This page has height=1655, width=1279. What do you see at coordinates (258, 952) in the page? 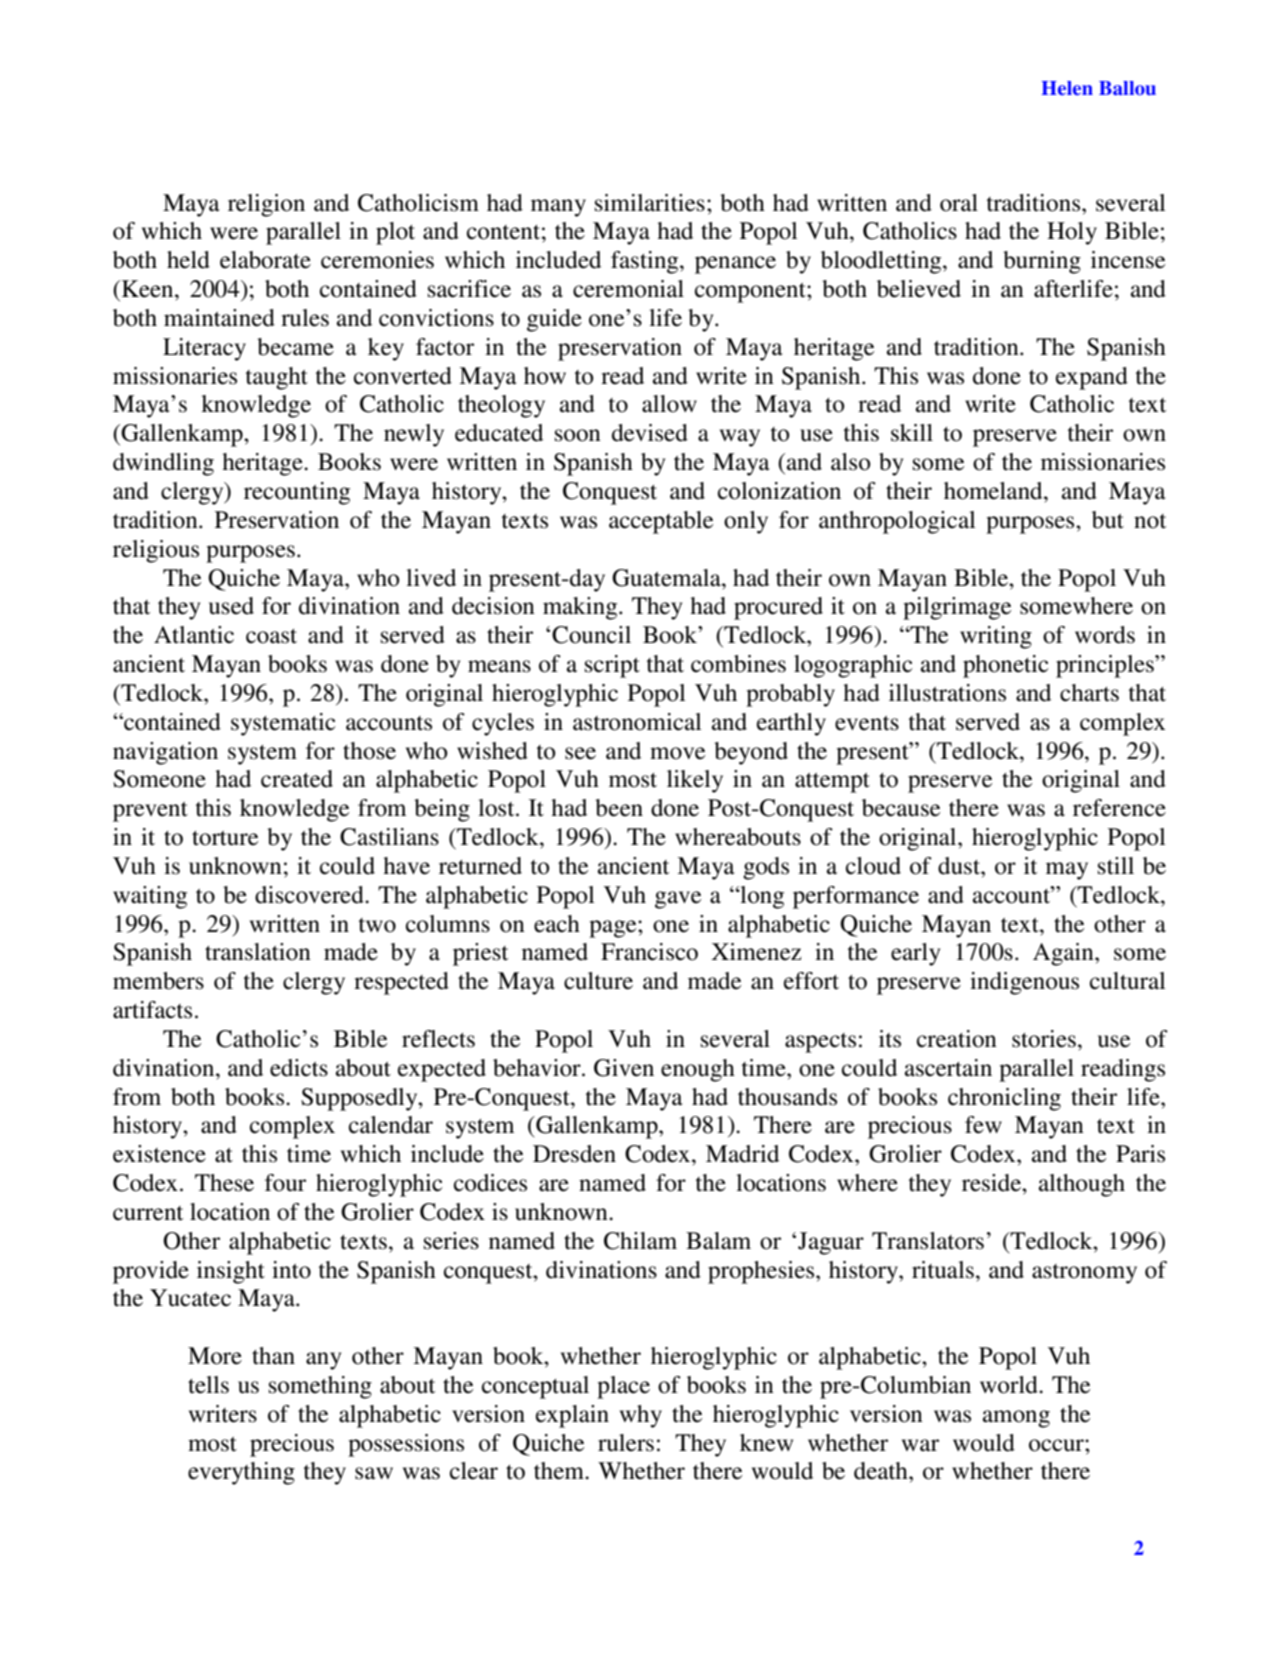
I see `translation` at bounding box center [258, 952].
